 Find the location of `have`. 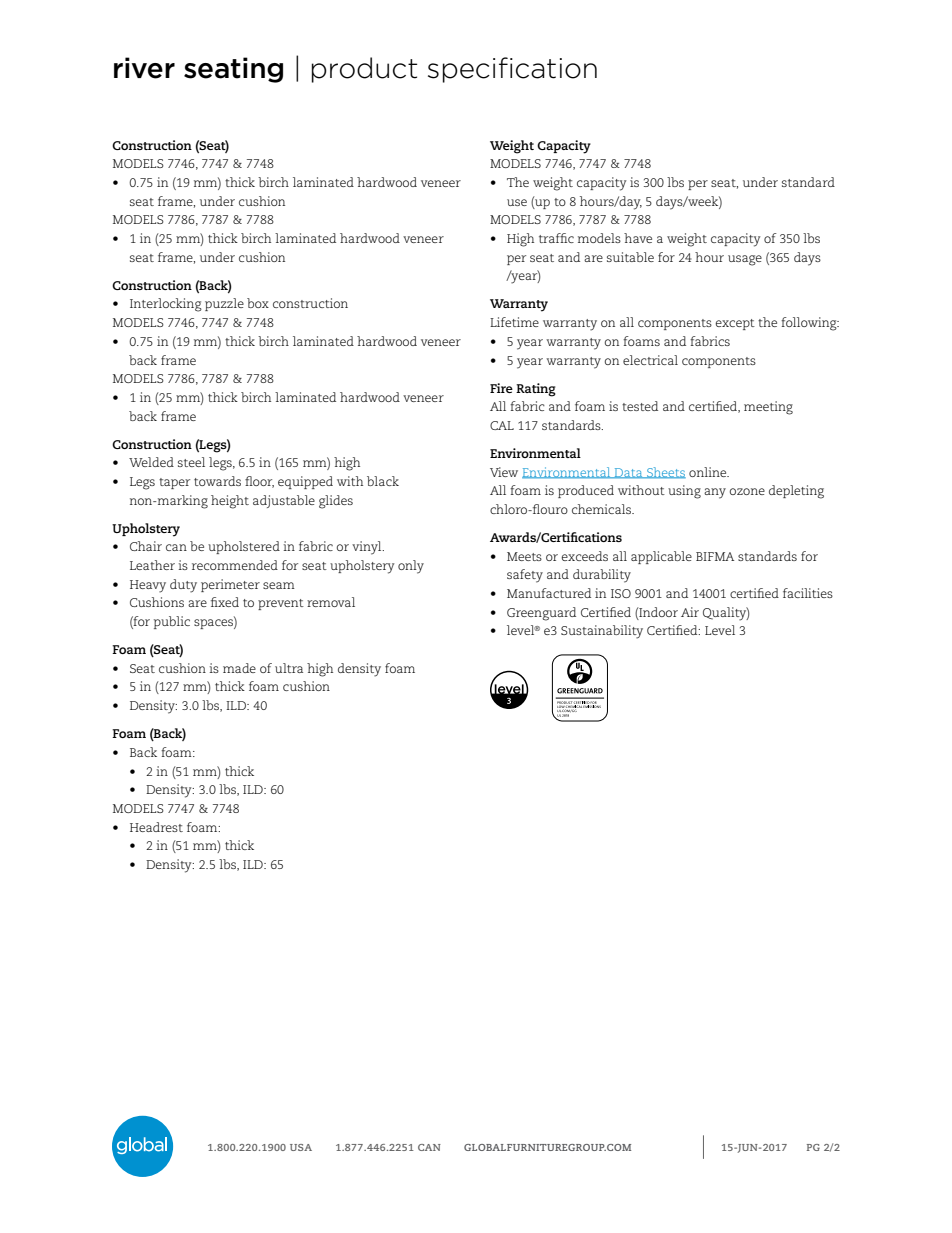

have is located at coordinates (638, 238).
